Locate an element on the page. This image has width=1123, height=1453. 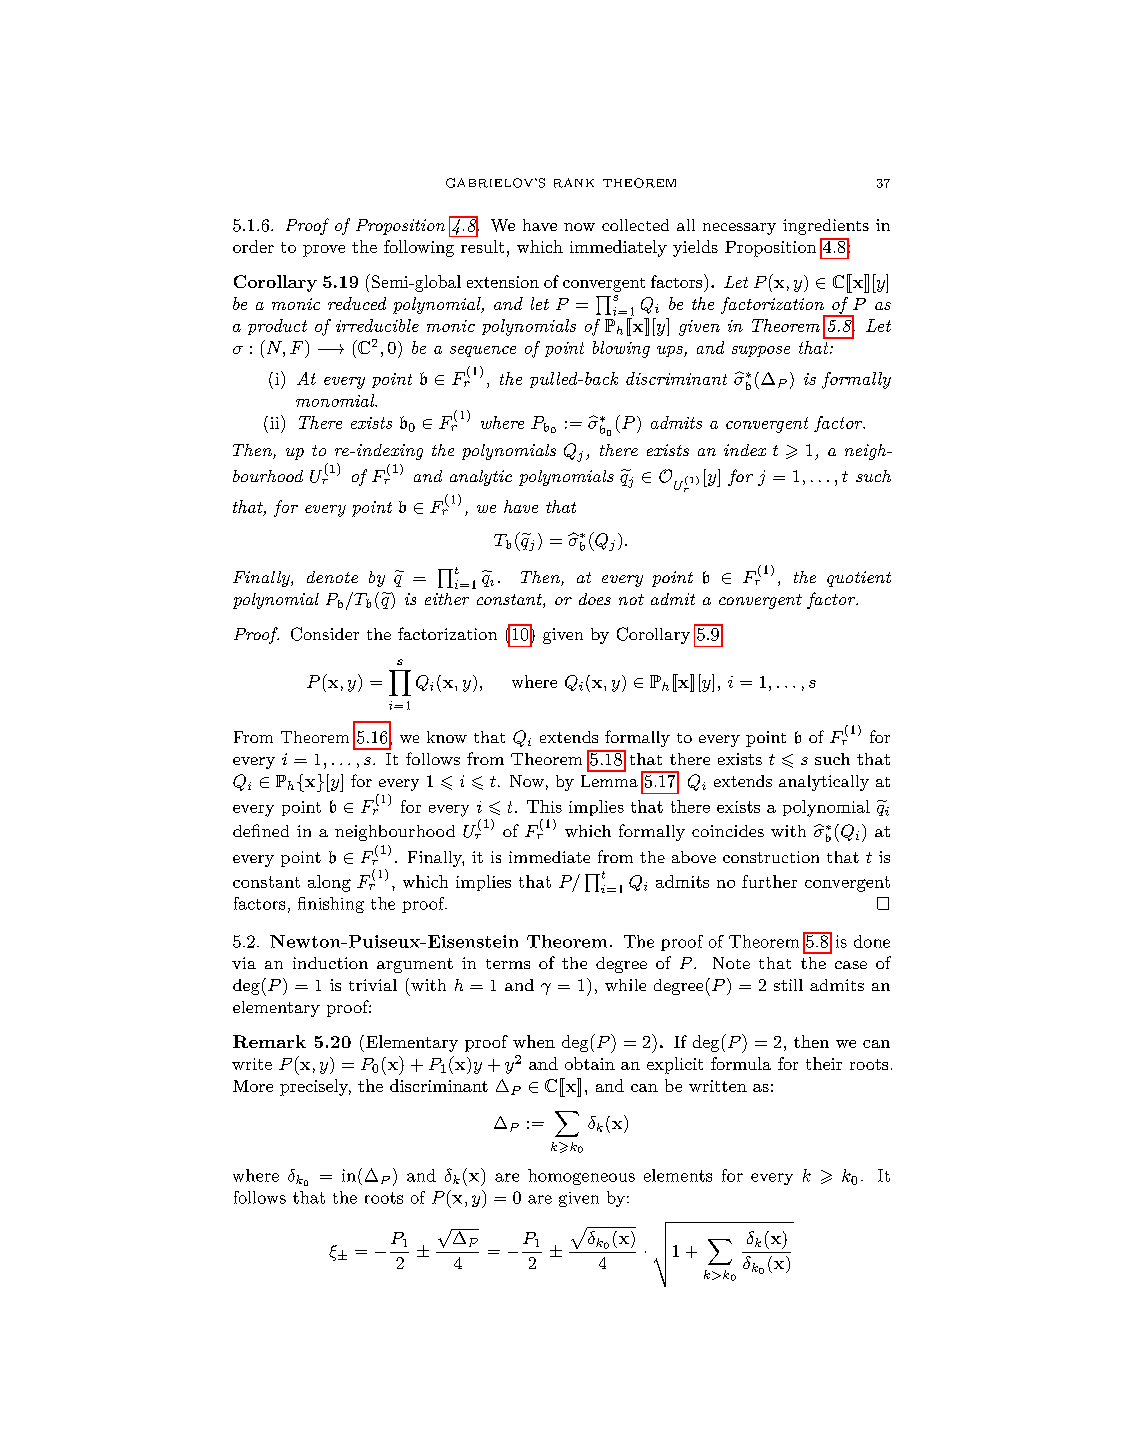
Consider is located at coordinates (325, 634).
